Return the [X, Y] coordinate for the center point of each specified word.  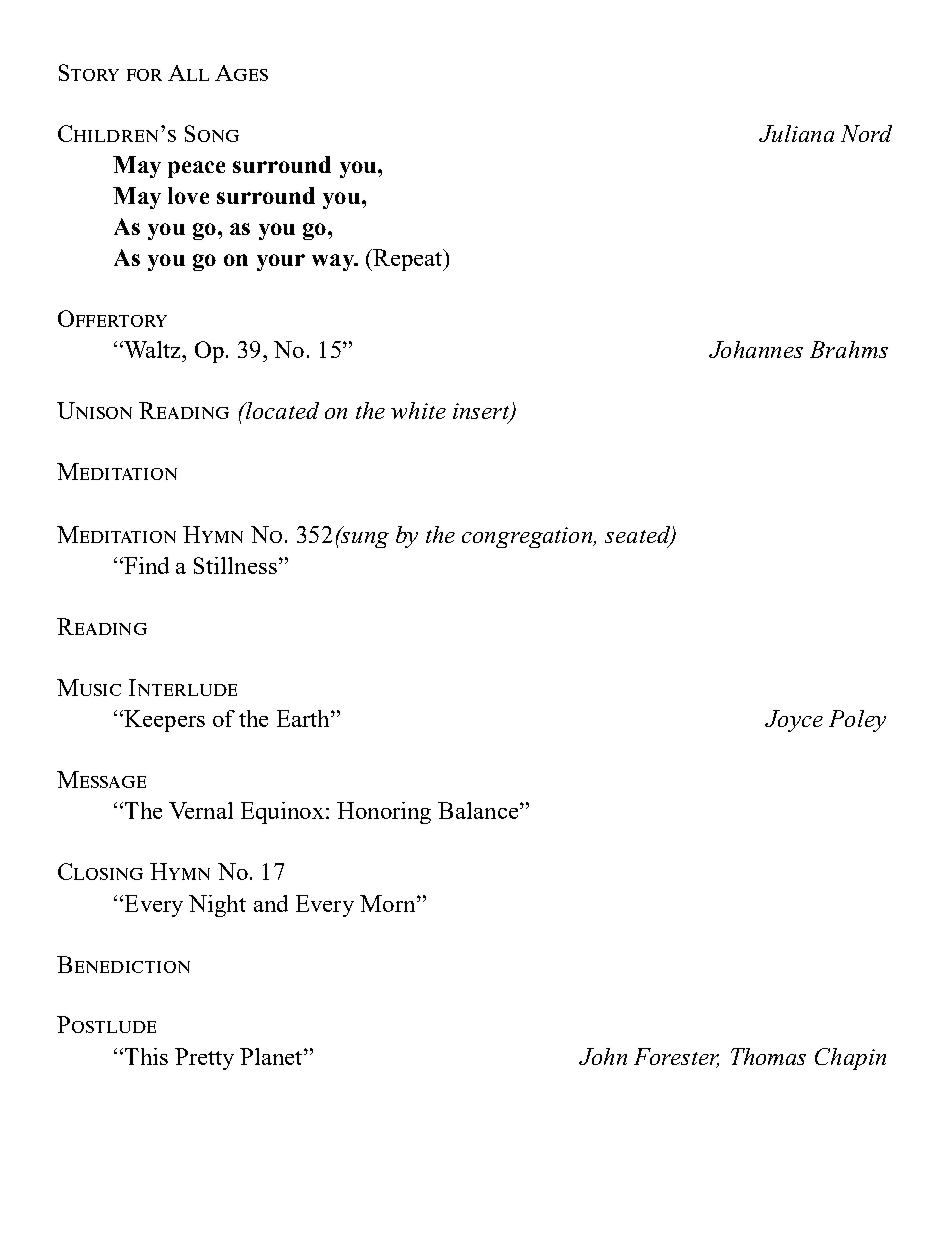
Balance [479, 810]
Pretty [204, 1059]
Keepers [163, 721]
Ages [241, 73]
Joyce [794, 721]
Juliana [796, 133]
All [188, 73]
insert [482, 412]
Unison [94, 410]
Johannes [756, 349]
